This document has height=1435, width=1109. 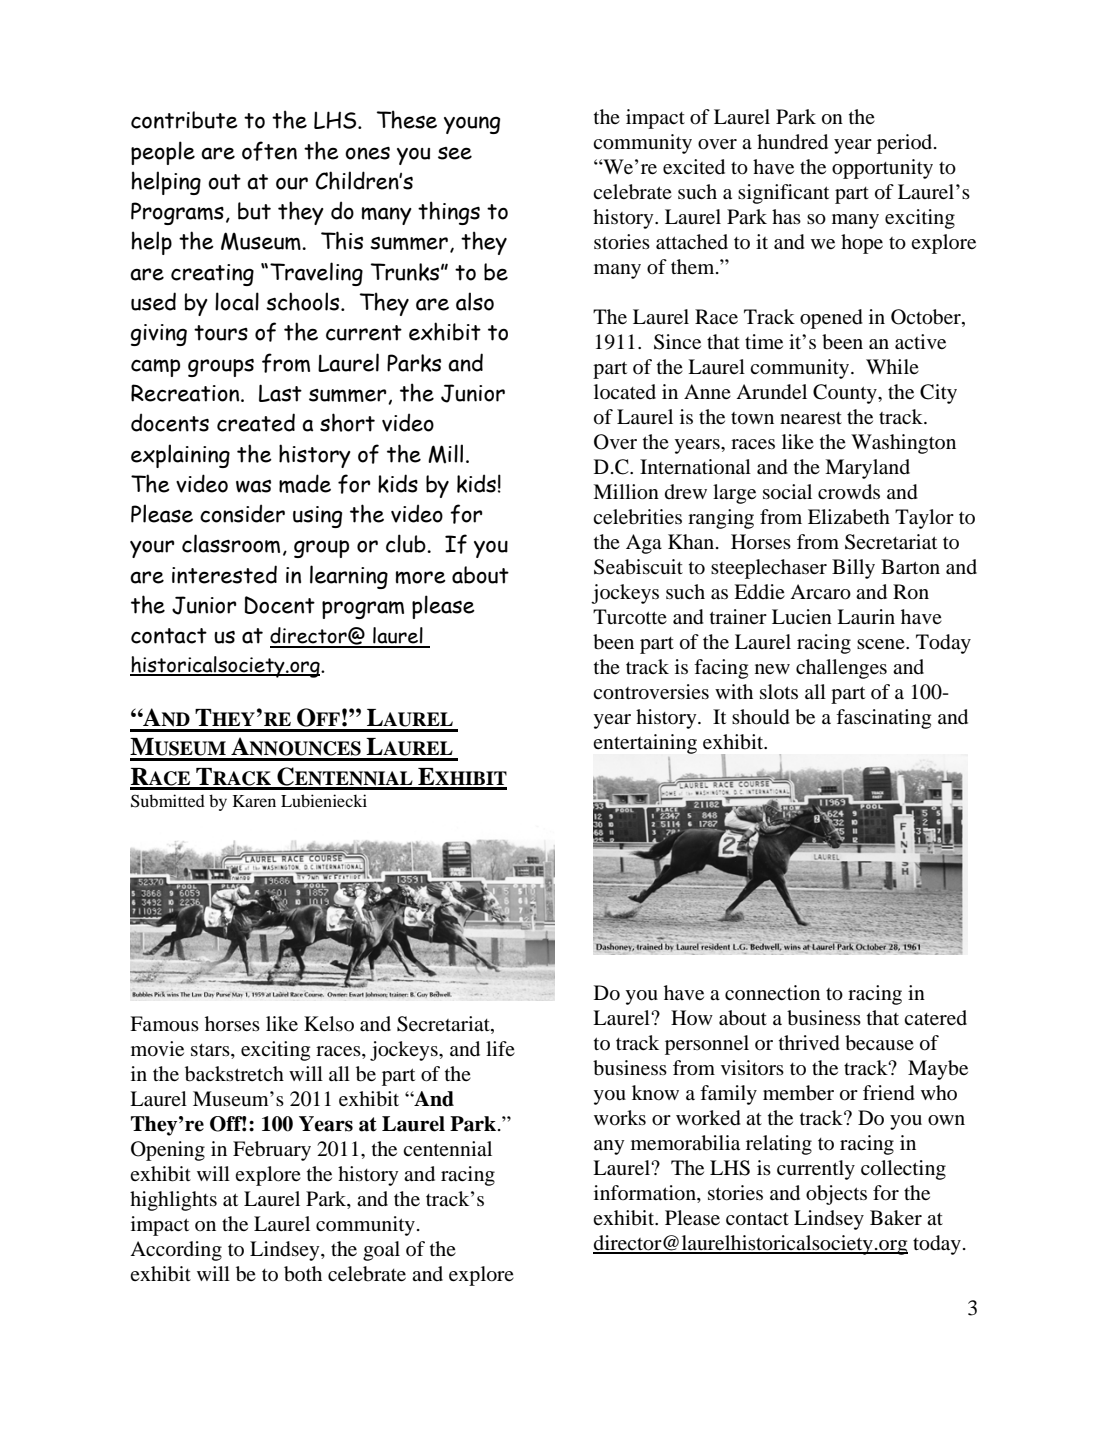 I want to click on entertaining, so click(x=645, y=744).
